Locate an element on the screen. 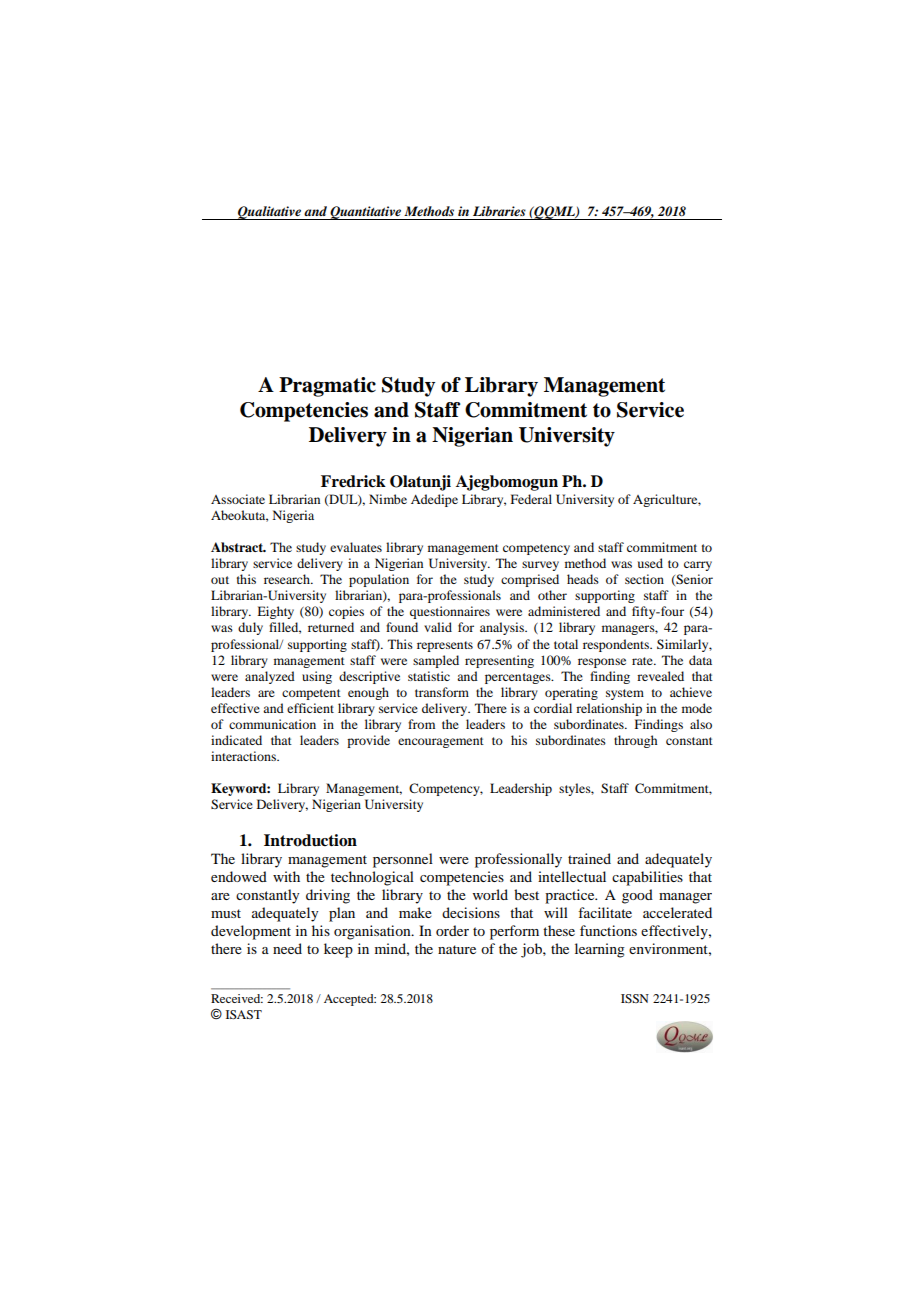  Qualitative is located at coordinates (269, 213).
